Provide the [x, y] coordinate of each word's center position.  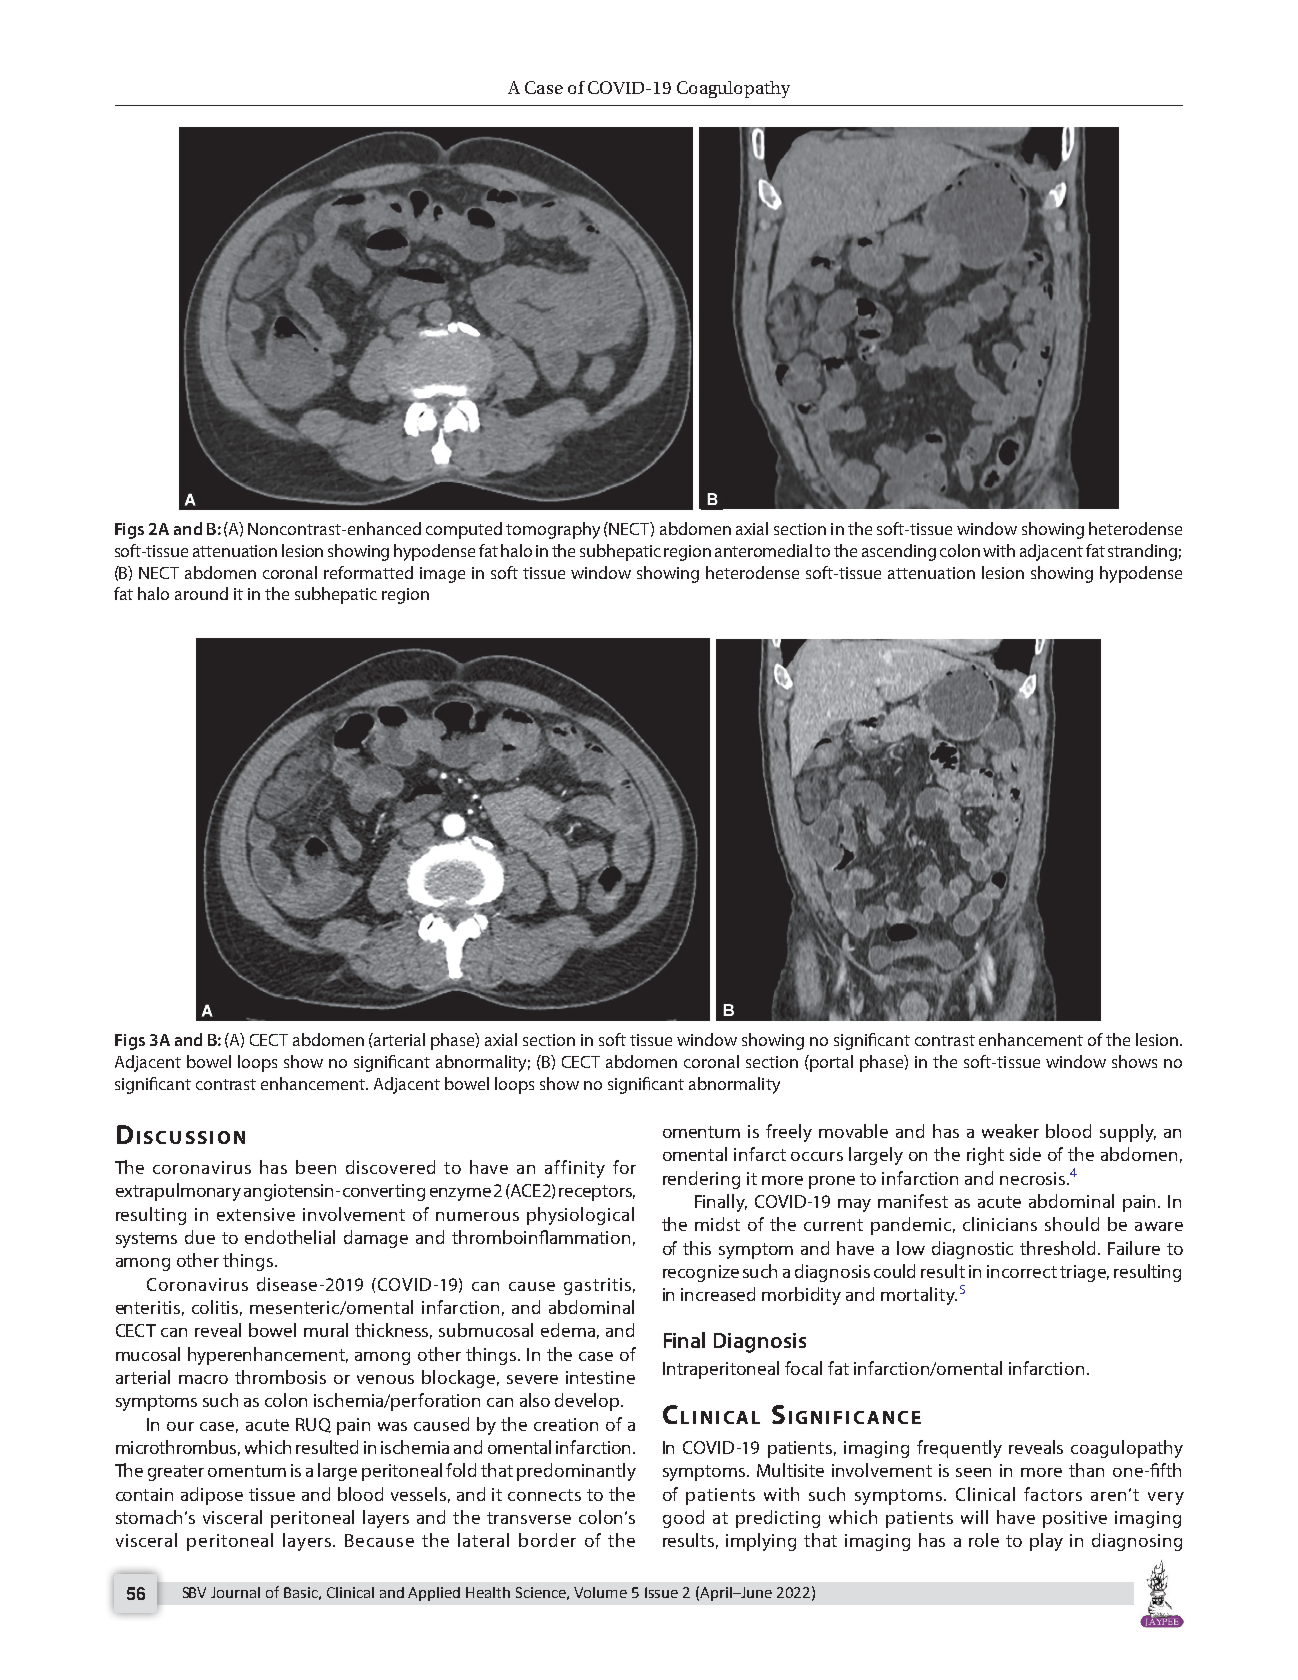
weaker [1010, 1131]
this [697, 1248]
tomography [553, 530]
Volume [600, 1592]
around [201, 593]
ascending [899, 552]
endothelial [290, 1237]
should [1072, 1224]
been [316, 1167]
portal [830, 1063]
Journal [235, 1592]
